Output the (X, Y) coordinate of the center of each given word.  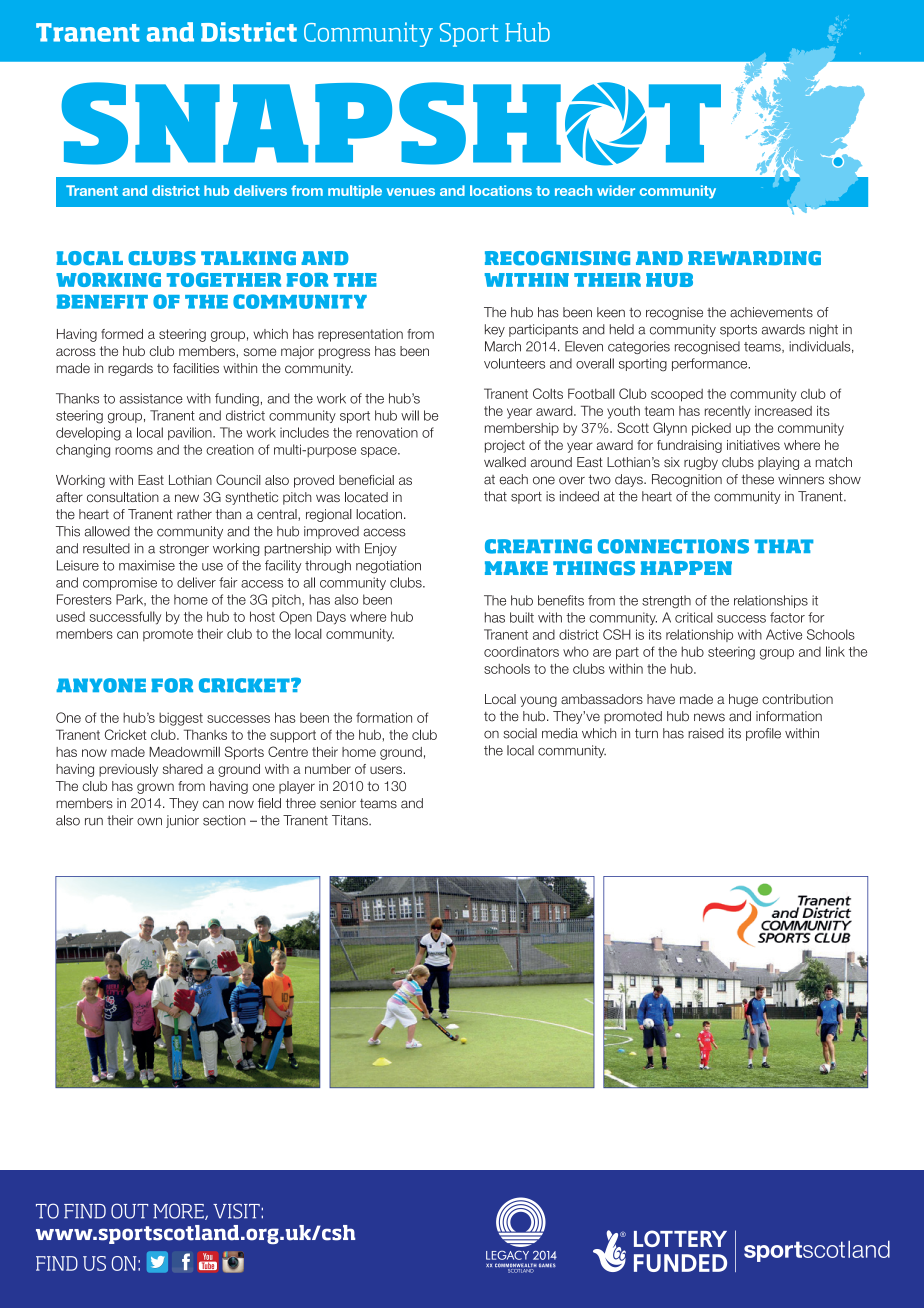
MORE (179, 1211)
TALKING (248, 258)
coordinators (521, 651)
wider (616, 190)
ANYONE (101, 685)
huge (743, 700)
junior (182, 821)
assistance (151, 398)
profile (763, 734)
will (410, 415)
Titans (351, 820)
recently (727, 412)
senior (338, 803)
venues (411, 192)
